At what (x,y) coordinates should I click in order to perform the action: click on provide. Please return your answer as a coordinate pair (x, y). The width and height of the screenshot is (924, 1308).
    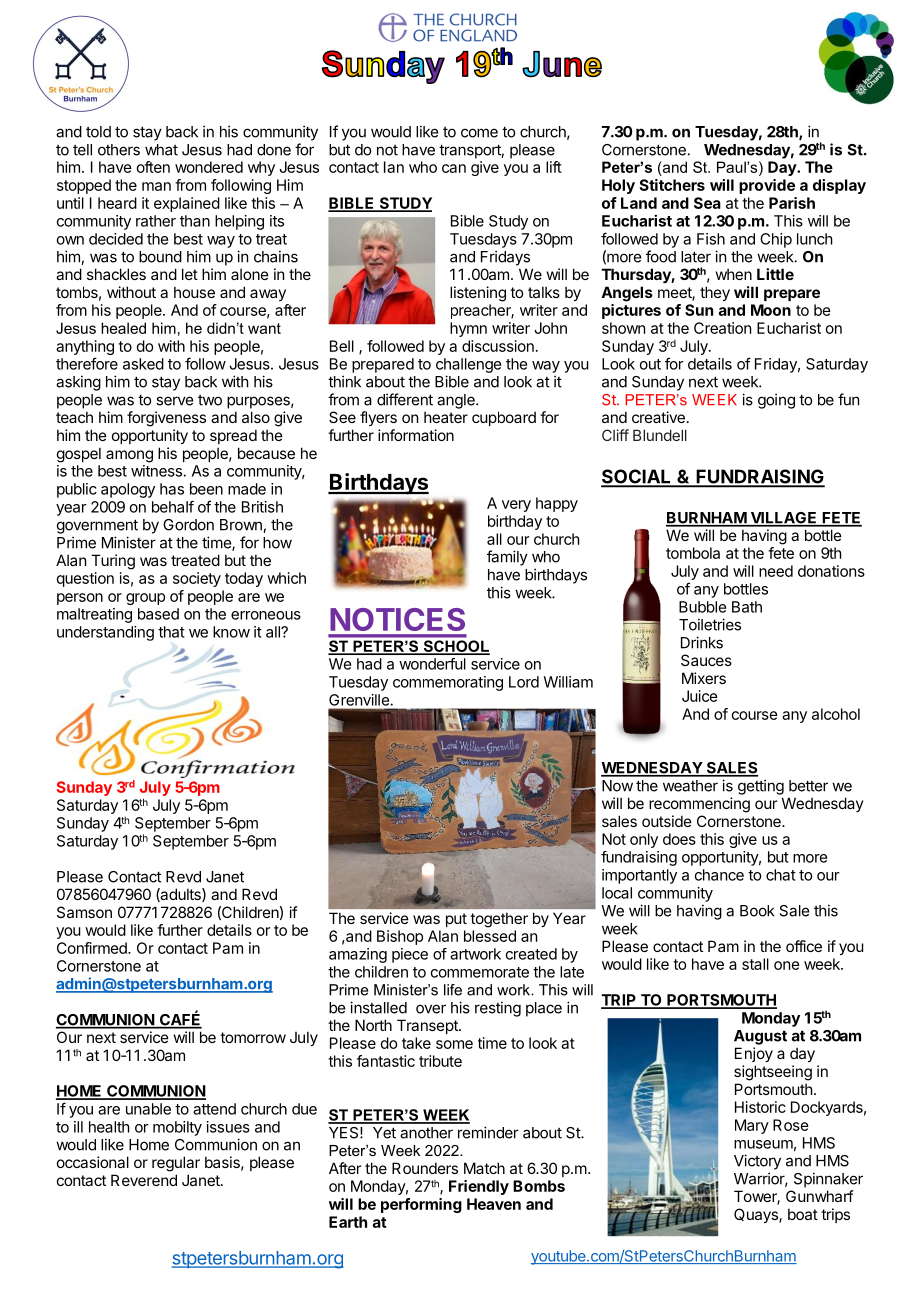
    Looking at the image, I should click on (767, 186).
